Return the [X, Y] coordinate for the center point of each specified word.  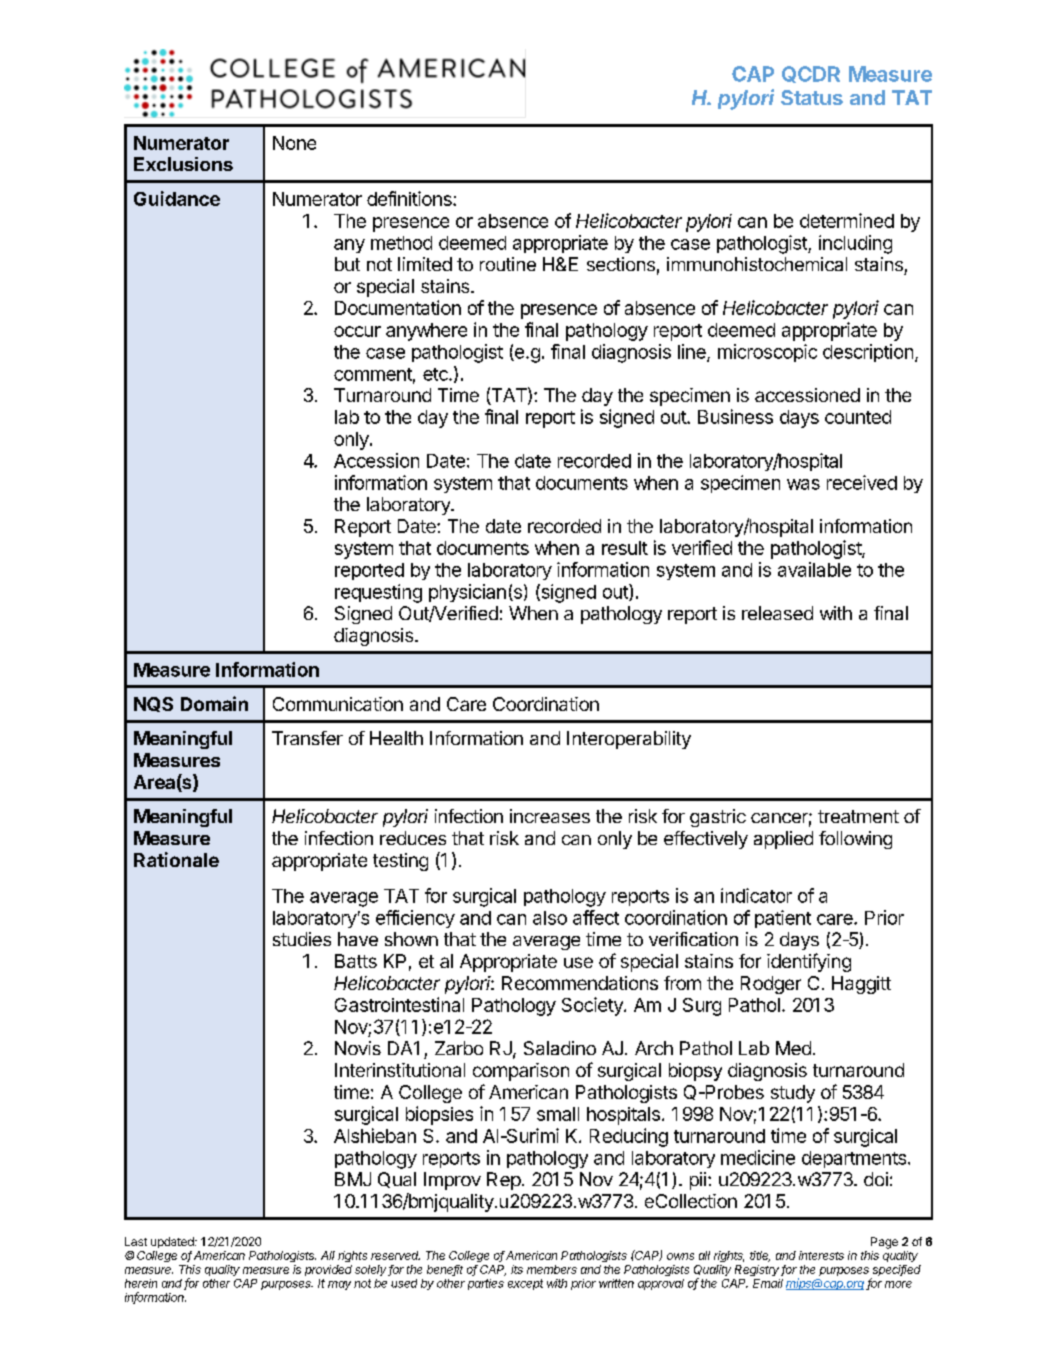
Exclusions [183, 164]
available [814, 569]
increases [550, 816]
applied [783, 840]
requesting [378, 593]
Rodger [771, 985]
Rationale [176, 859]
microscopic [767, 353]
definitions [410, 198]
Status [812, 97]
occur [357, 331]
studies [302, 939]
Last [136, 1241]
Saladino [560, 1048]
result [625, 548]
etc [436, 374]
